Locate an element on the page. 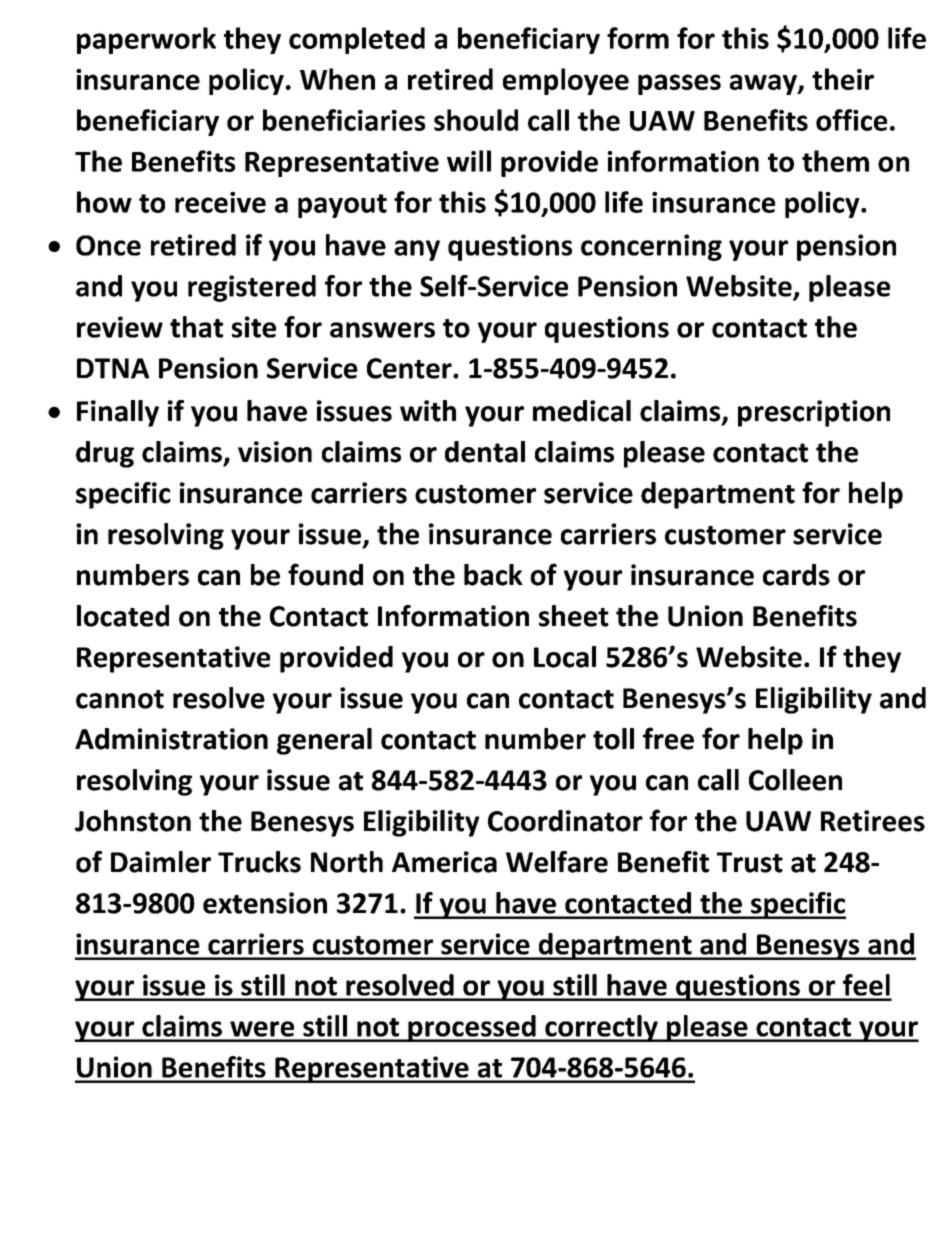 This image has height=1233, width=952. Coordinator is located at coordinates (565, 821).
